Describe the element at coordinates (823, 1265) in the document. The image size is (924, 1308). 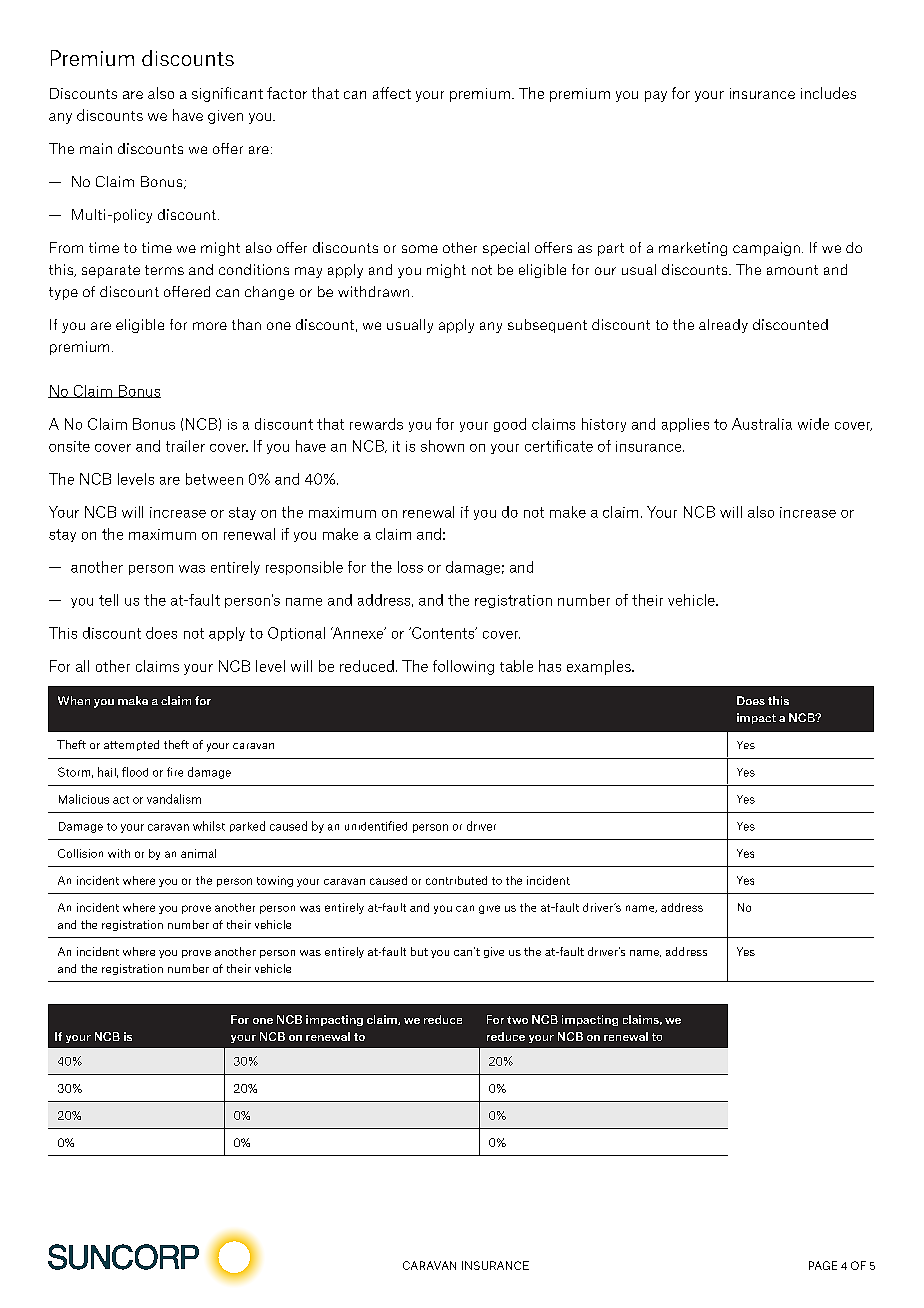
I see `PAGE` at that location.
